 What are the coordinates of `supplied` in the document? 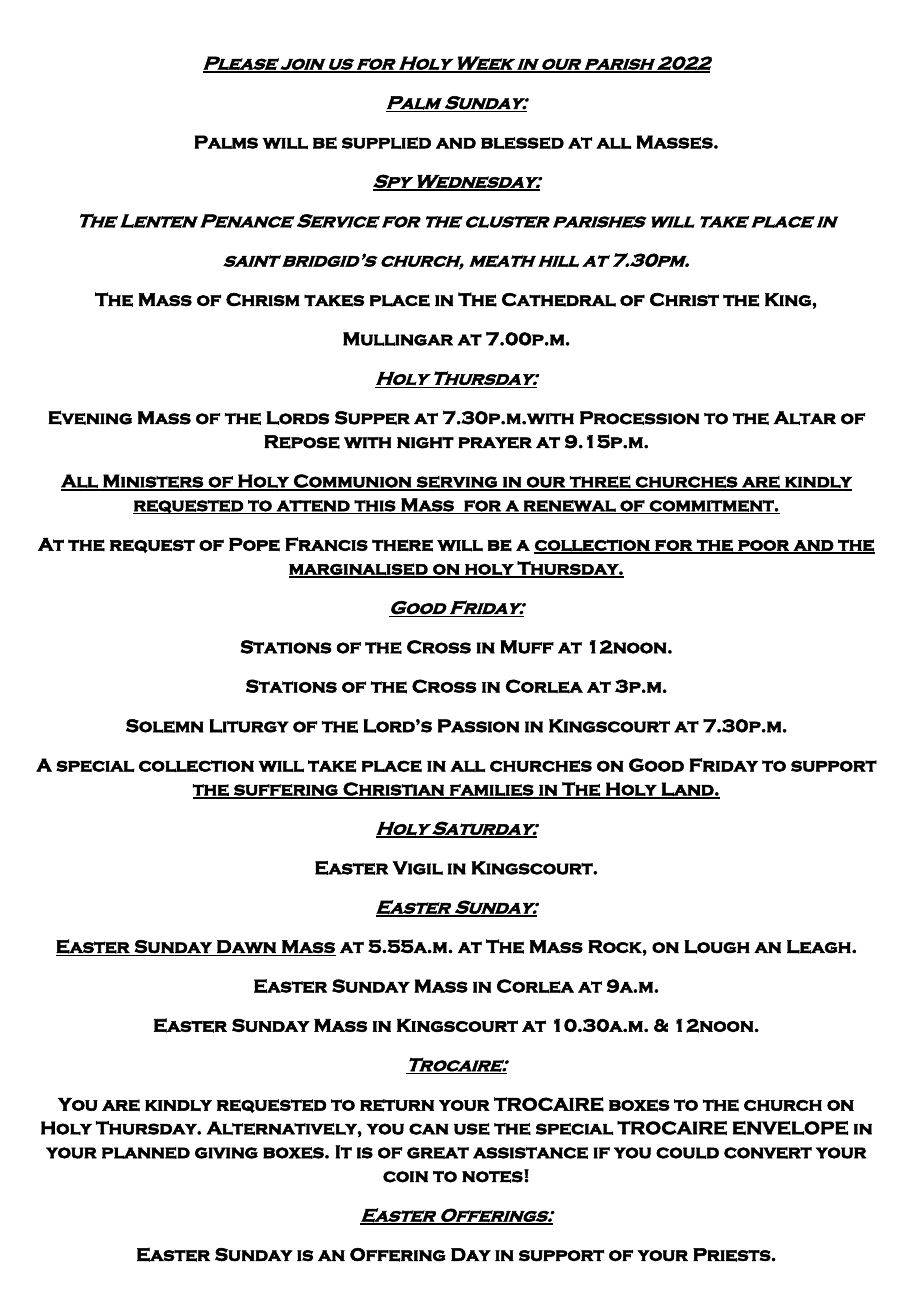 It's located at (386, 143).
